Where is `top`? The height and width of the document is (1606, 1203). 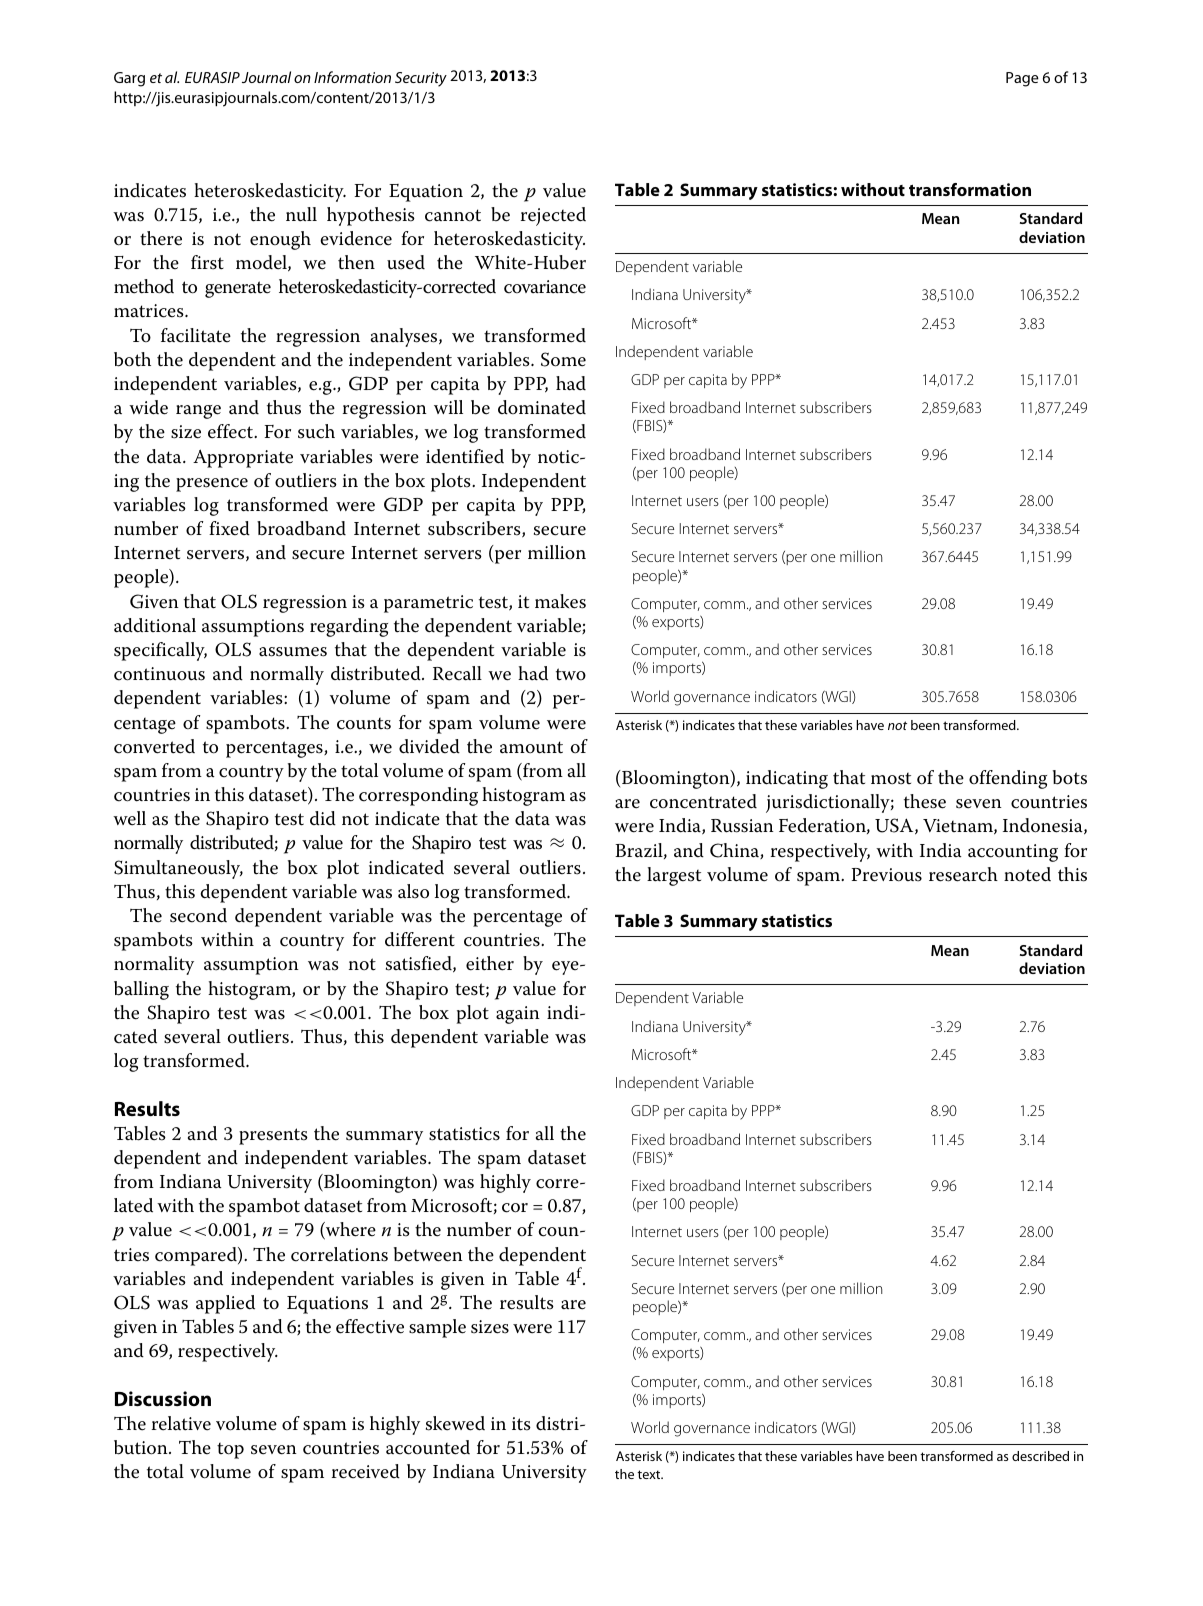
top is located at coordinates (230, 1450).
